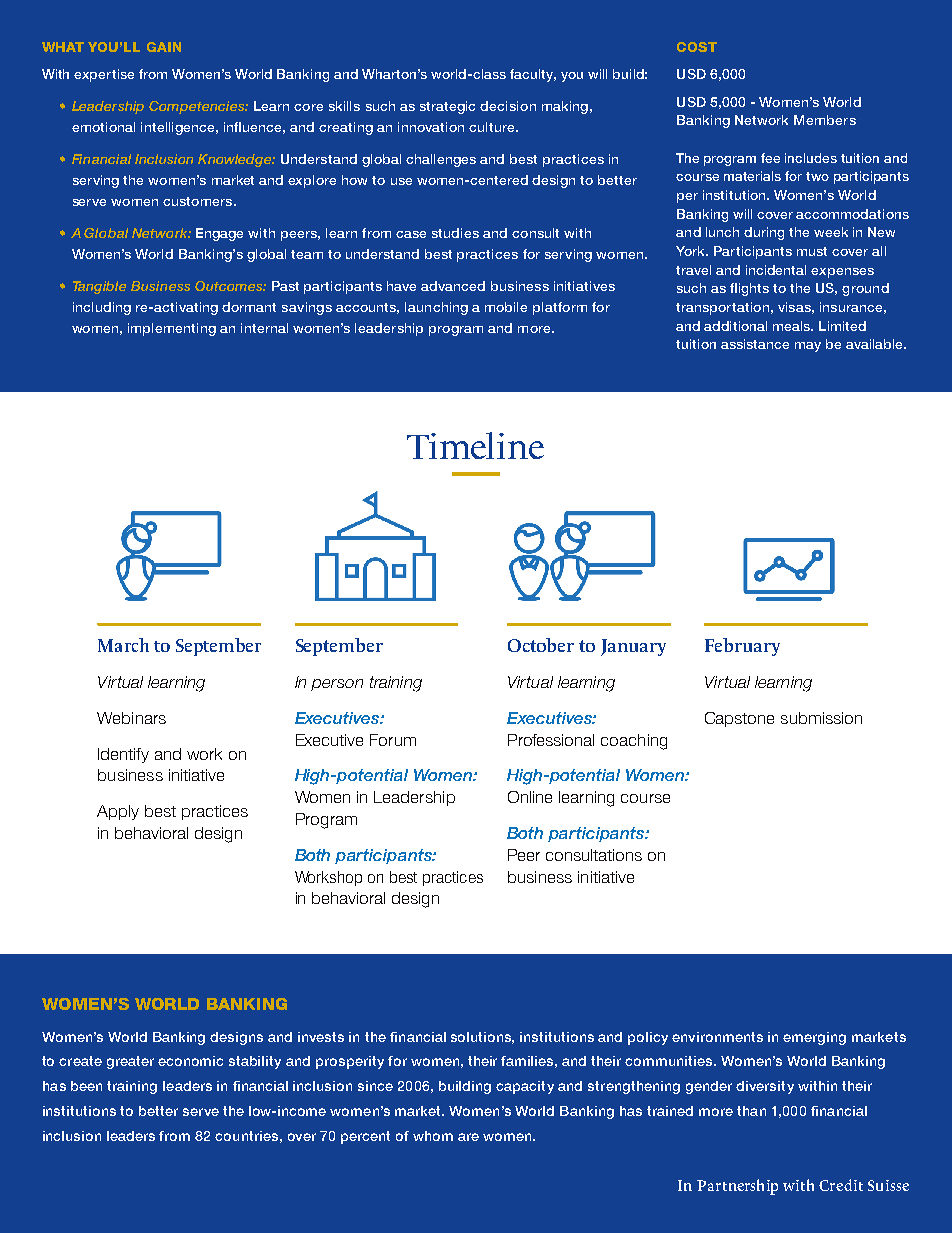 The width and height of the document is (952, 1233). Describe the element at coordinates (742, 647) in the document. I see `February` at that location.
